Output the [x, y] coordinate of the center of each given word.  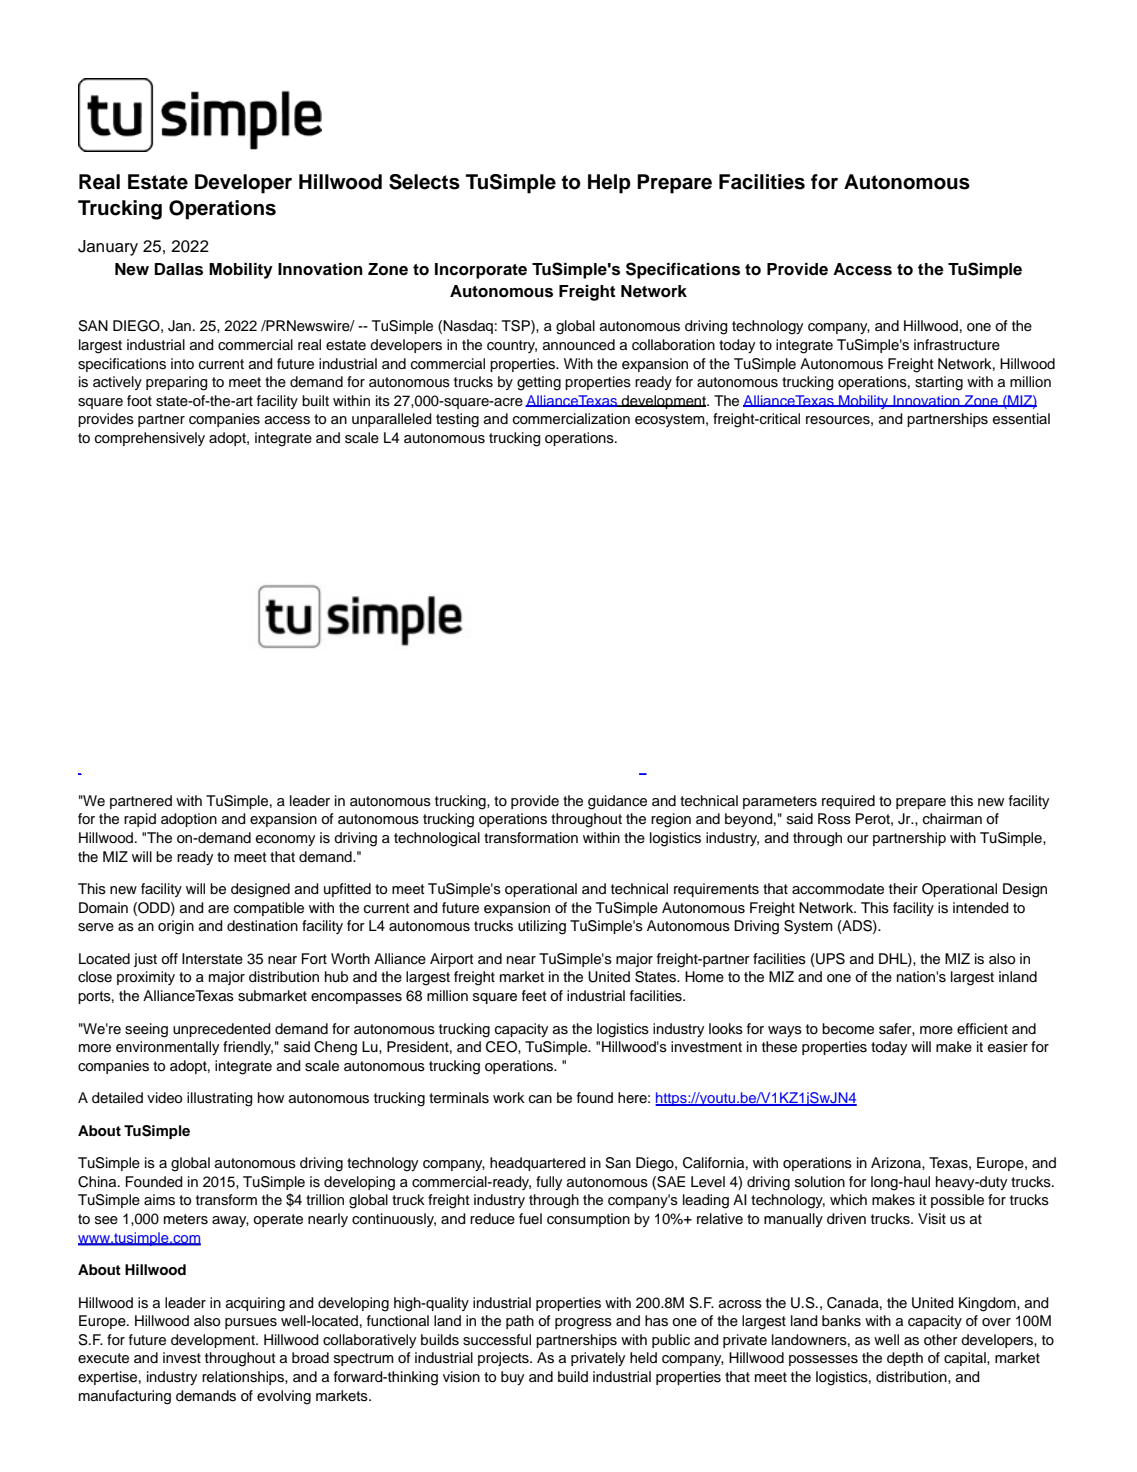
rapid [140, 820]
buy [512, 1378]
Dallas [179, 269]
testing [457, 420]
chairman [952, 819]
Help [609, 184]
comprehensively [150, 439]
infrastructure [957, 345]
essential [1021, 419]
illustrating [220, 1099]
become [848, 1029]
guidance [617, 802]
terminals [459, 1098]
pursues [251, 1323]
